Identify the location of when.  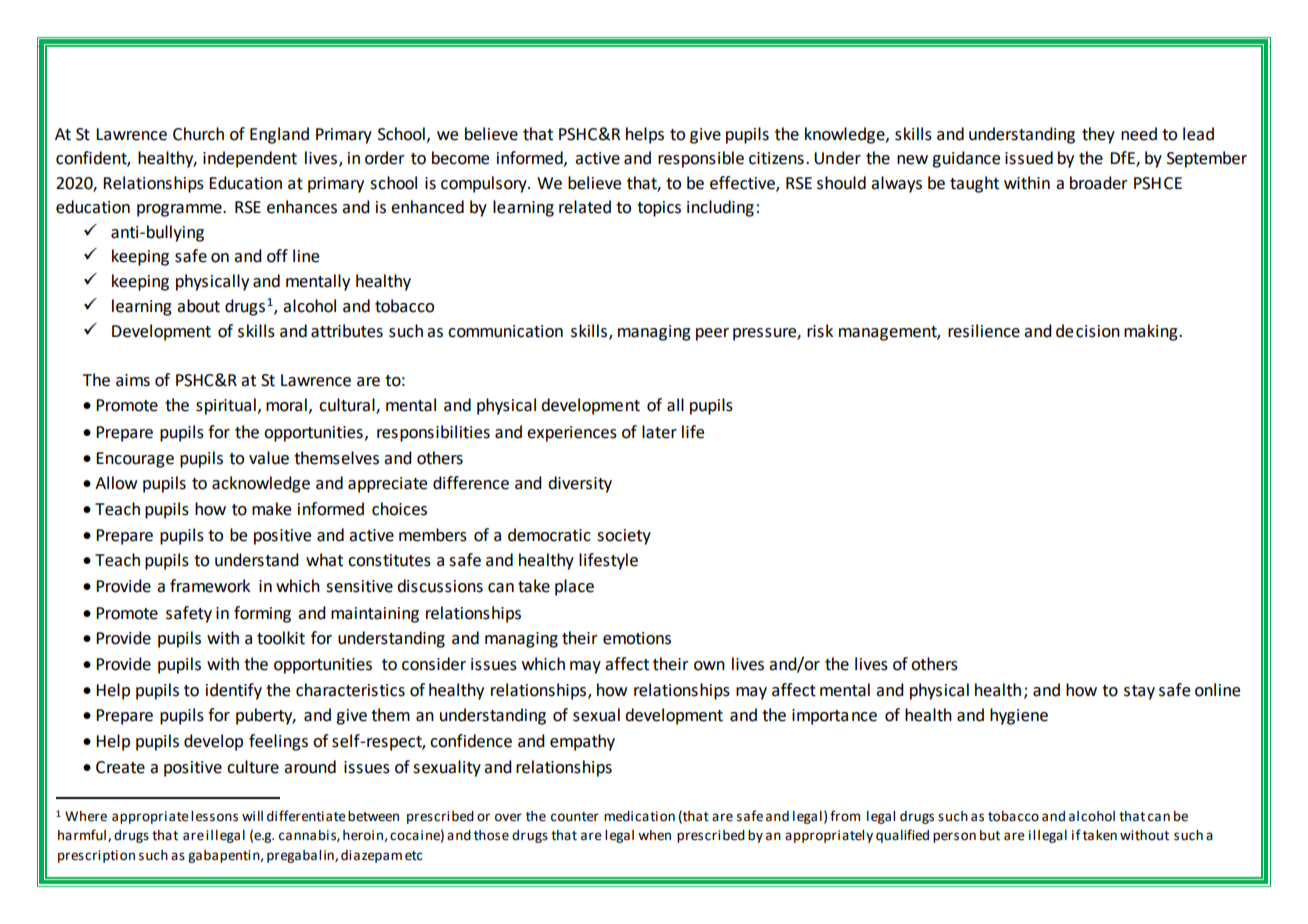
(654, 835).
